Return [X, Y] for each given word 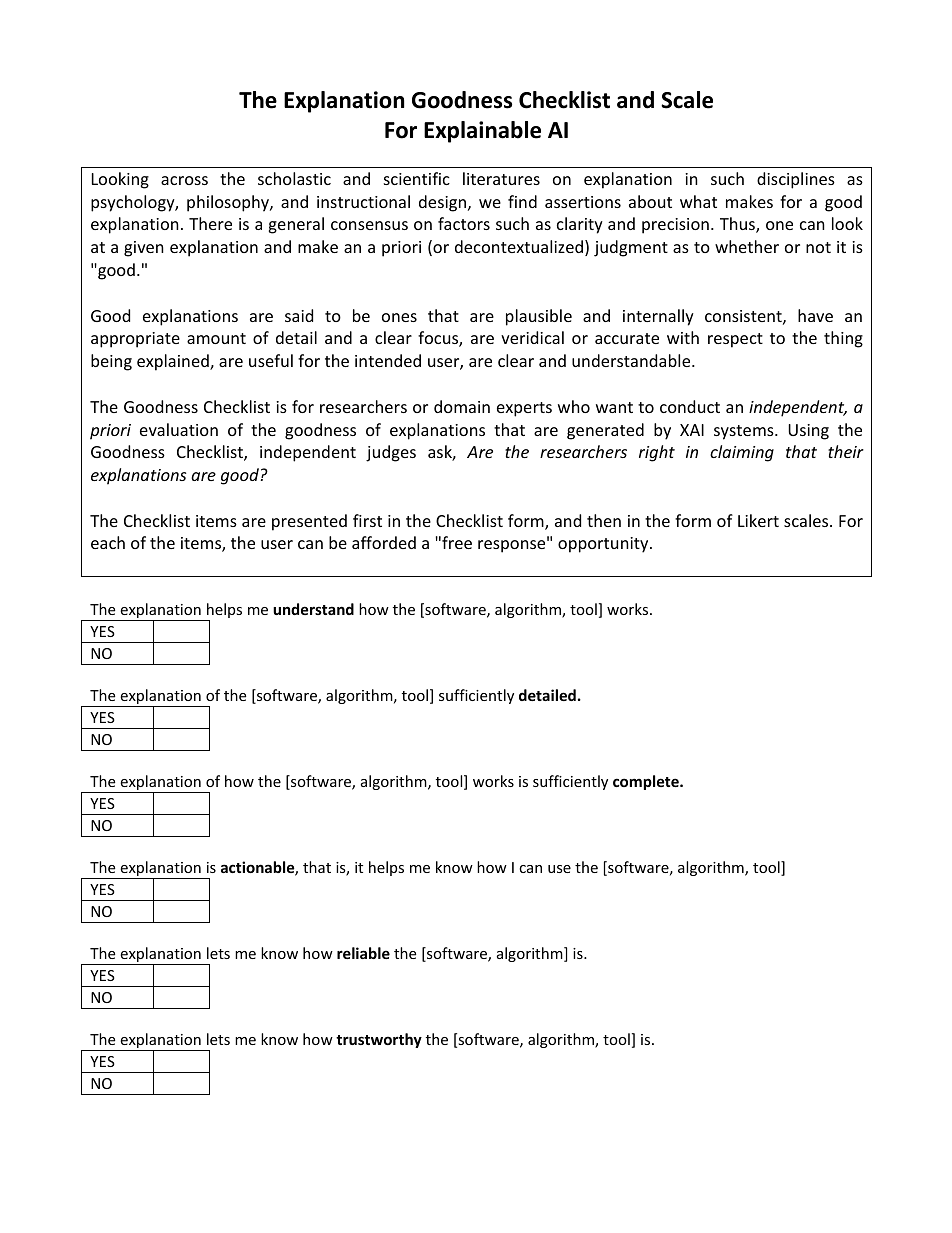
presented [309, 522]
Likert [758, 520]
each [108, 542]
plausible [539, 317]
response [513, 546]
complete [647, 782]
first [367, 520]
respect [735, 340]
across [184, 180]
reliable [363, 953]
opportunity [604, 545]
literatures [501, 178]
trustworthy [379, 1040]
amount [216, 338]
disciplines [796, 180]
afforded [384, 542]
